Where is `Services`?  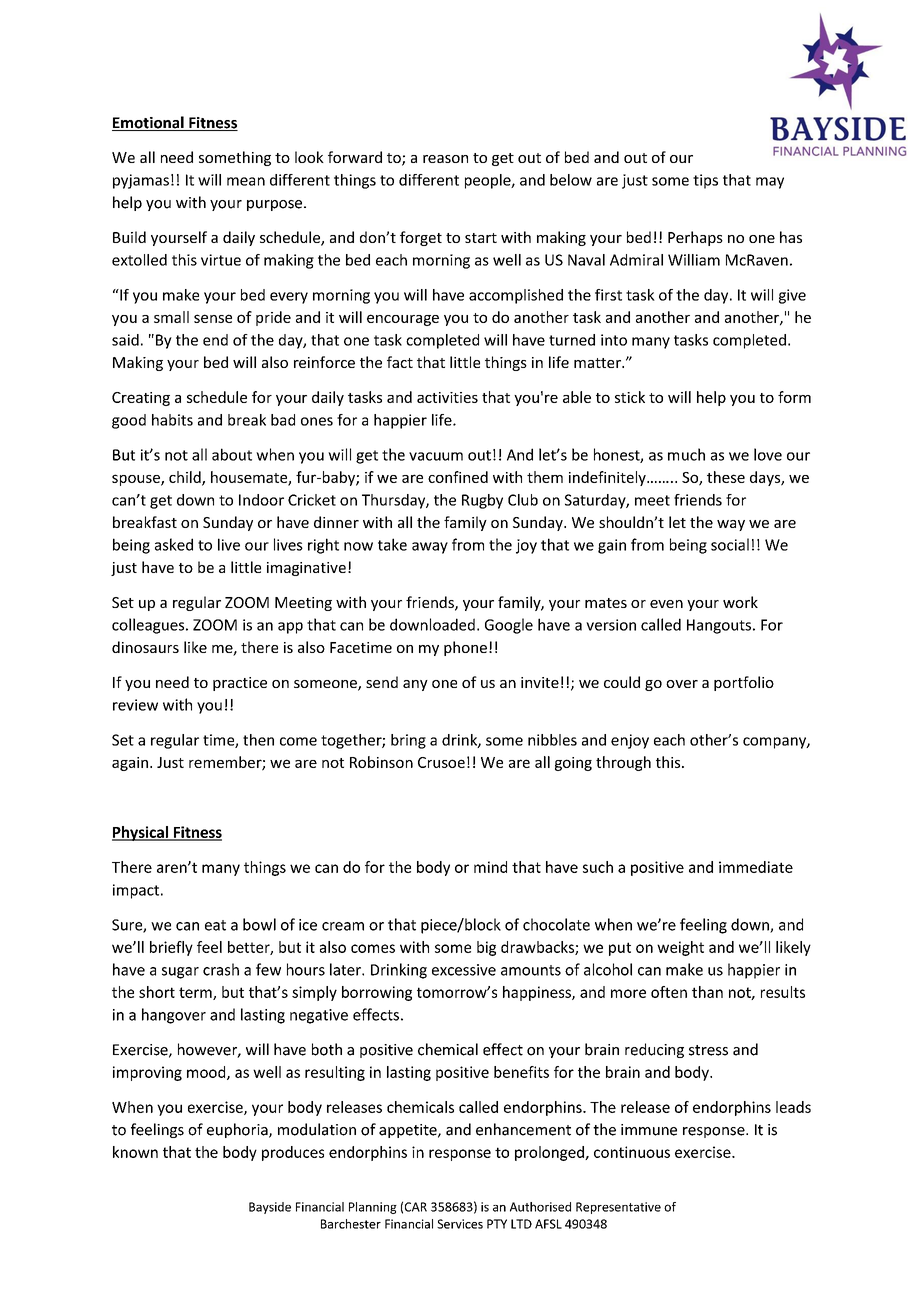 Services is located at coordinates (460, 1224).
